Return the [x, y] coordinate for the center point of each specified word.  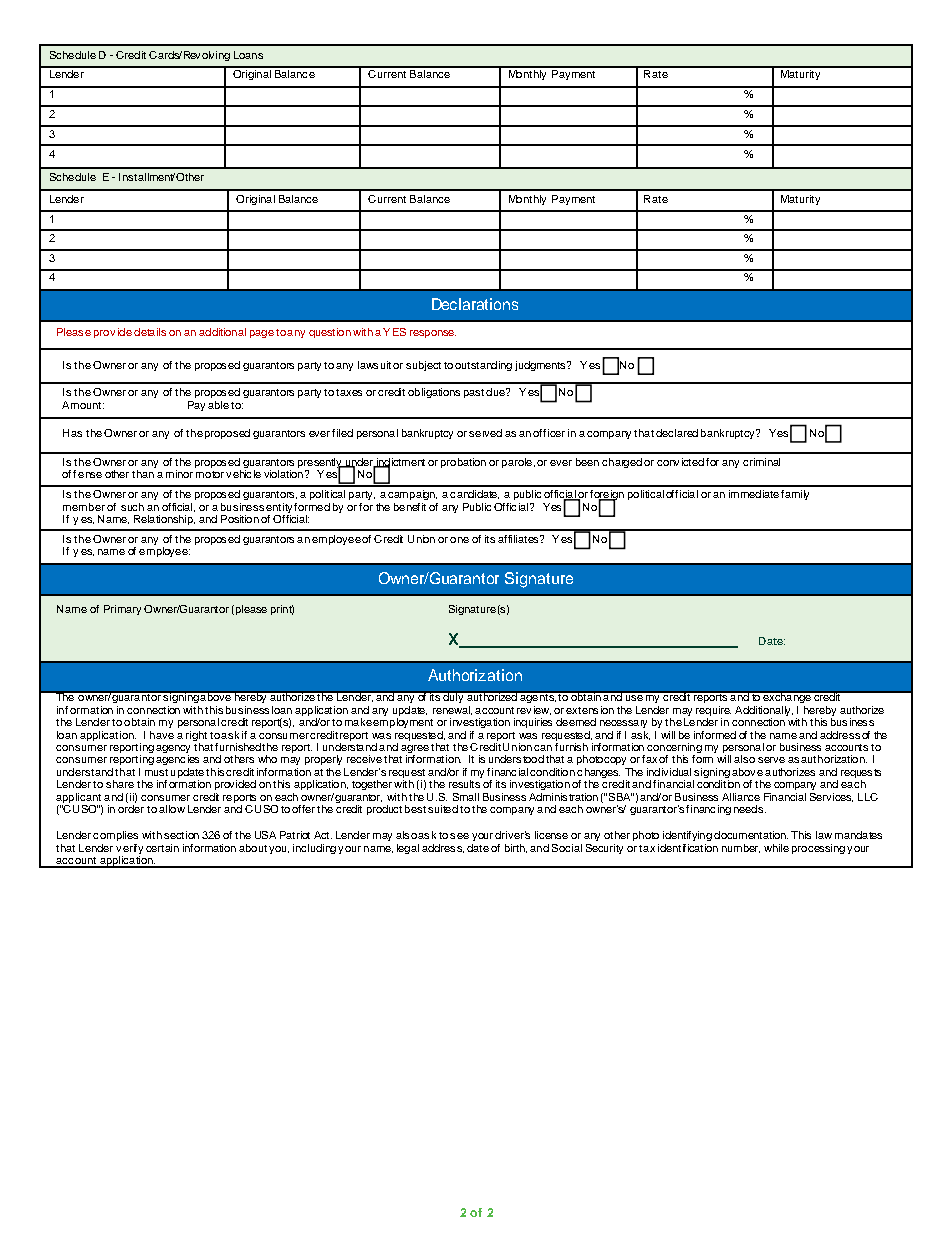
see [459, 836]
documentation [751, 835]
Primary [122, 610]
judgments [541, 366]
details [150, 332]
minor [179, 474]
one [459, 540]
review [534, 710]
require [713, 711]
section [181, 835]
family [795, 495]
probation [463, 463]
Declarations [475, 304]
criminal [761, 462]
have [162, 735]
